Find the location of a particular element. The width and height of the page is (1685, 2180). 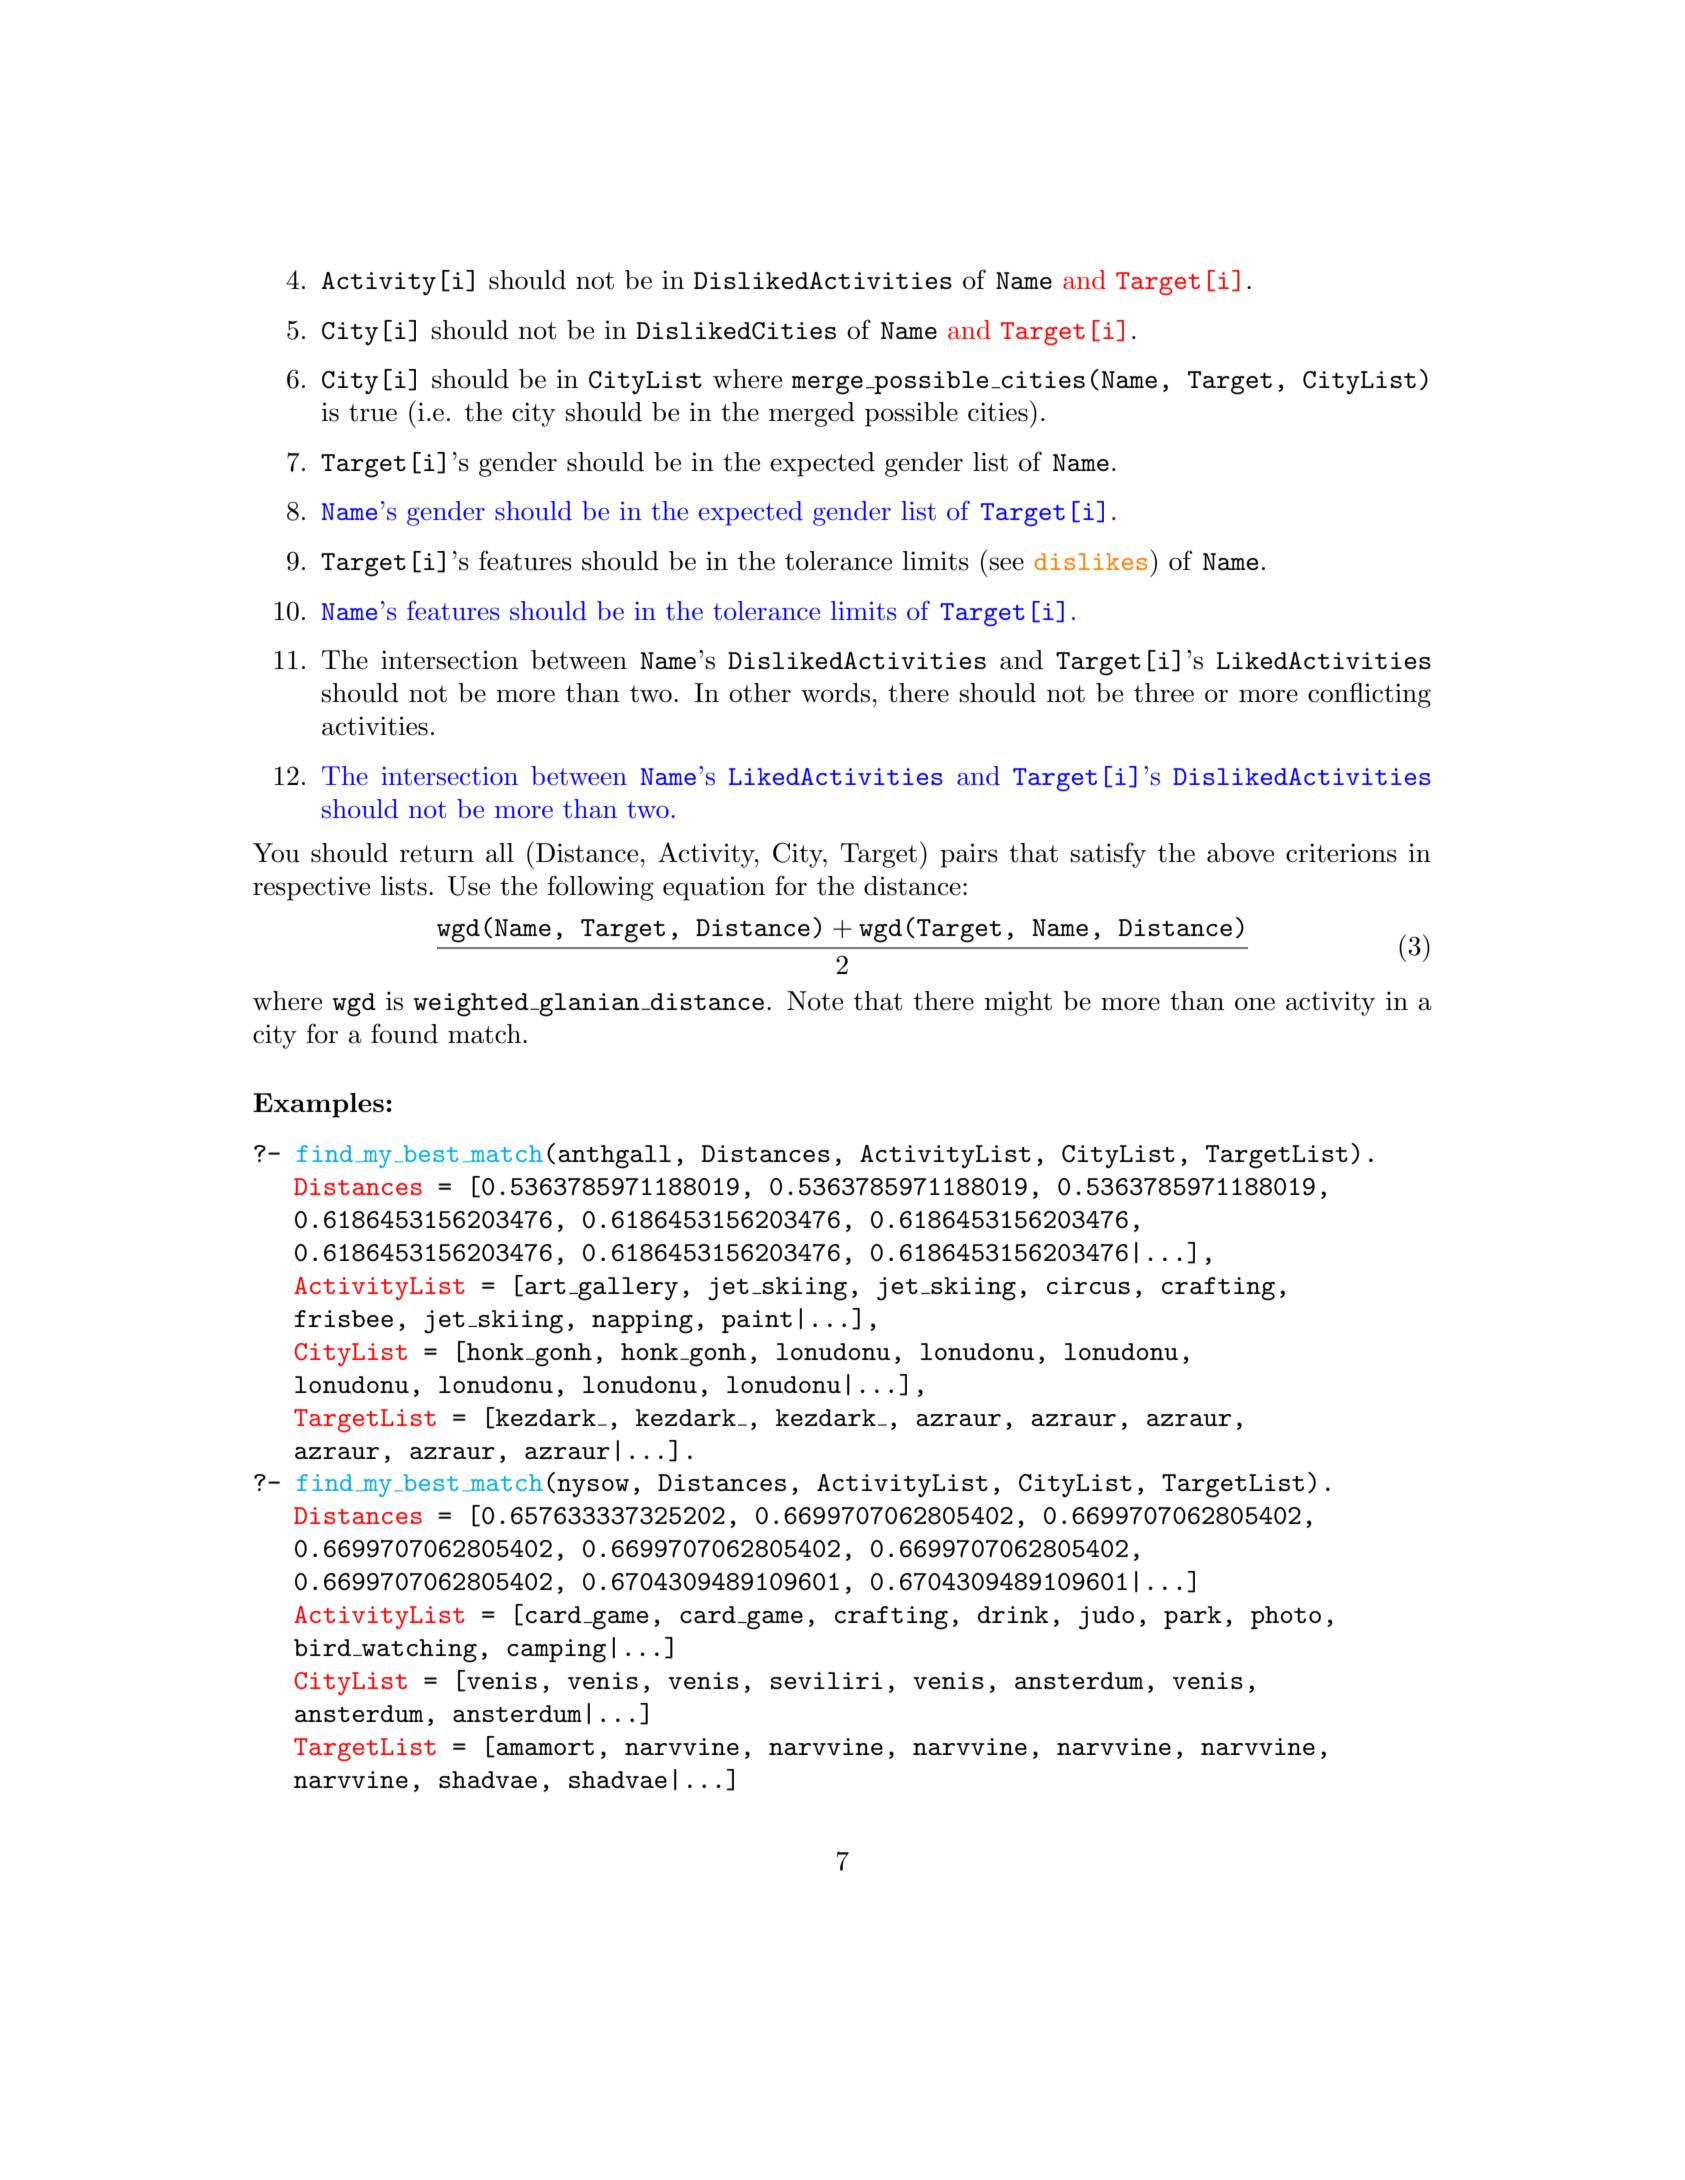

three is located at coordinates (1164, 693).
